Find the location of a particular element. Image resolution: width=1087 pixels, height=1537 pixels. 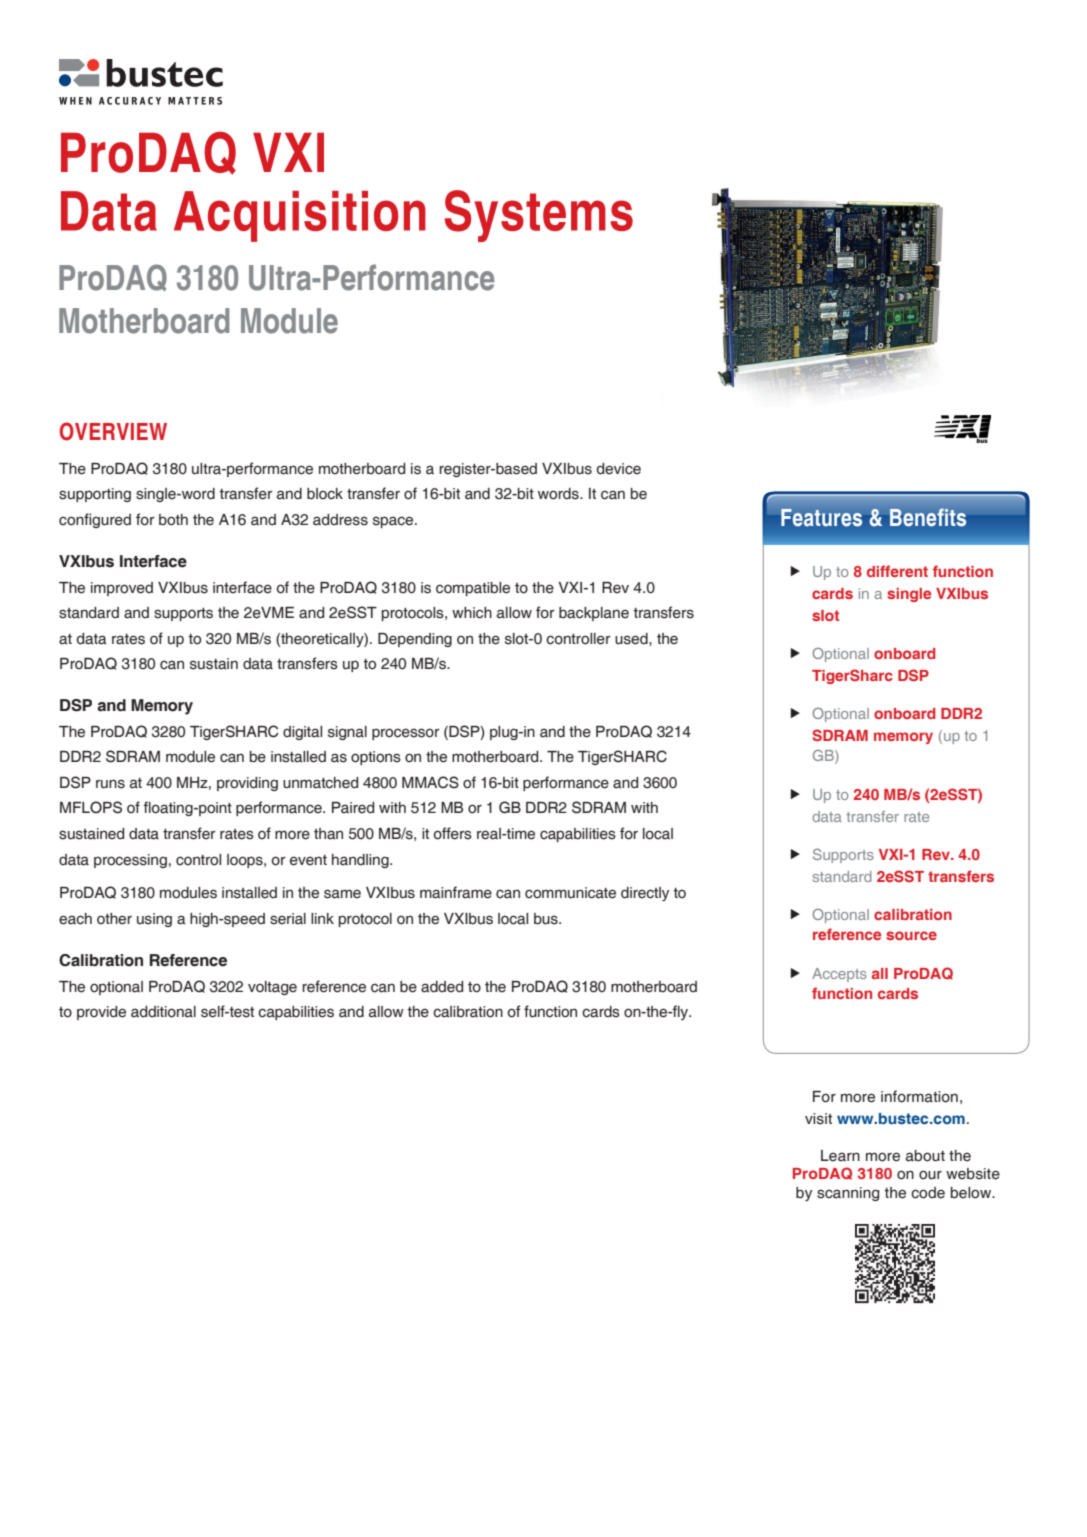

processing is located at coordinates (130, 861).
